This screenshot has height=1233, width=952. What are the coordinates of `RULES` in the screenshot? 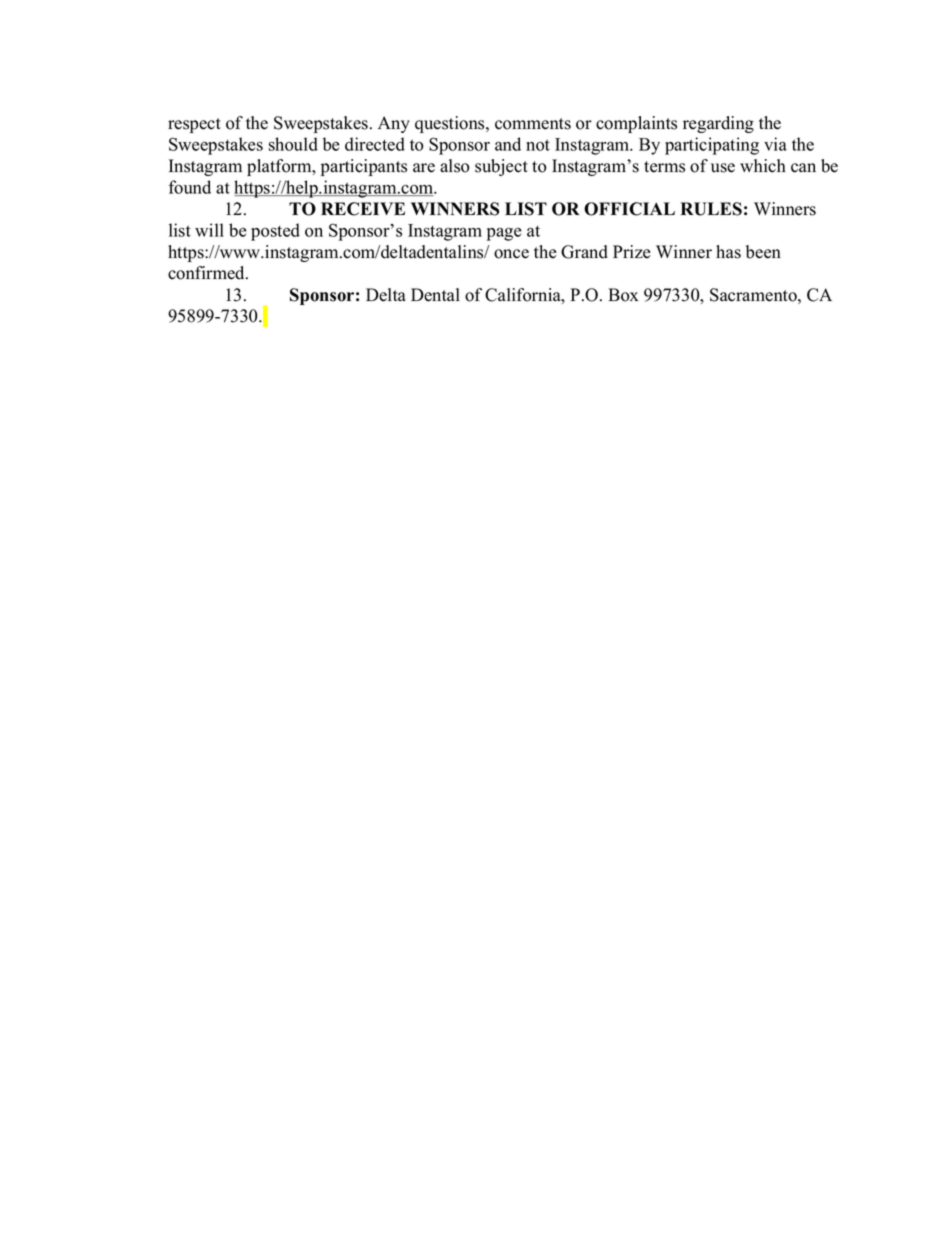 It's located at (711, 209).
